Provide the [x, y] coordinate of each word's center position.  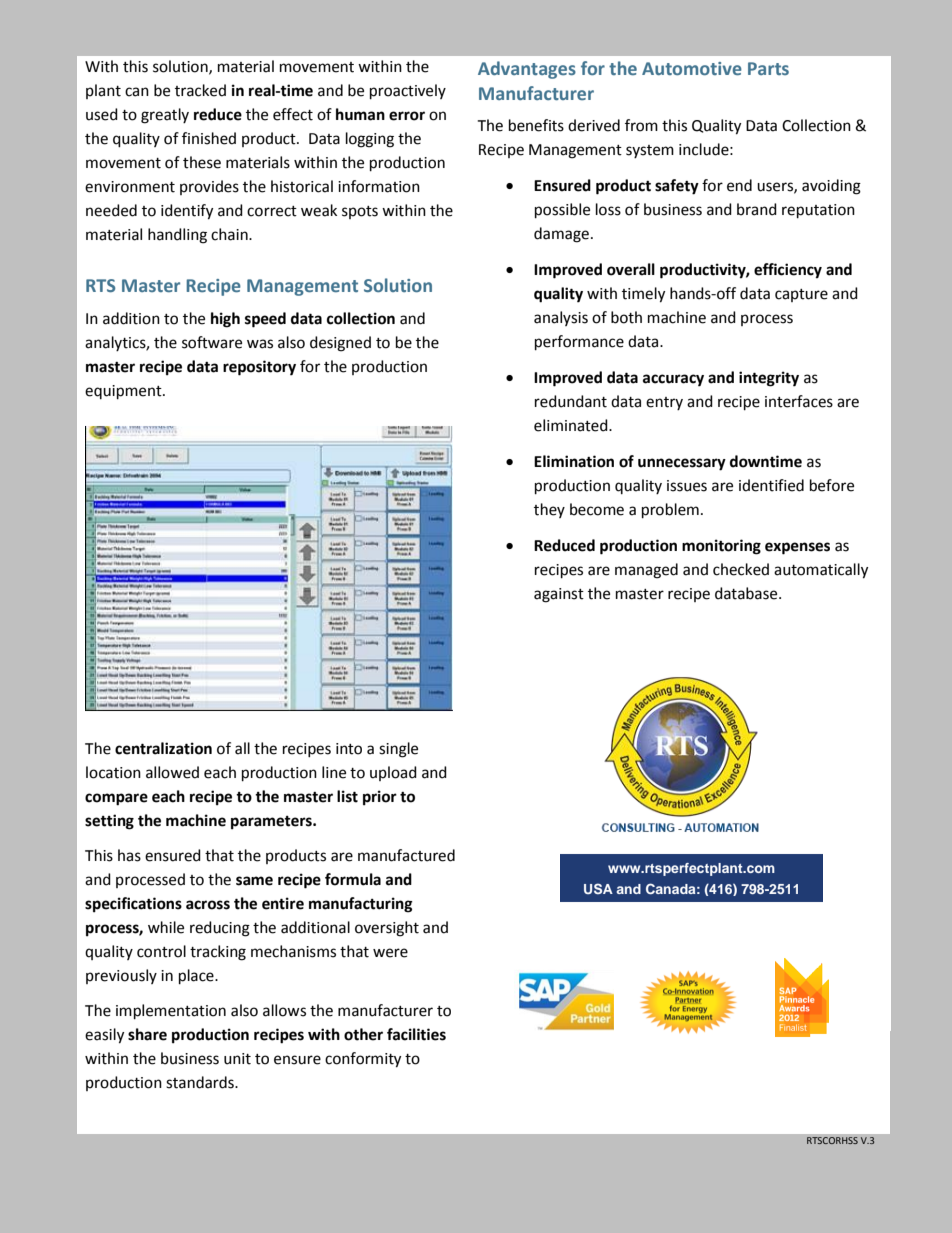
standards [201, 1082]
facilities [416, 1034]
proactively [408, 92]
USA [598, 888]
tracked [200, 90]
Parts [768, 68]
